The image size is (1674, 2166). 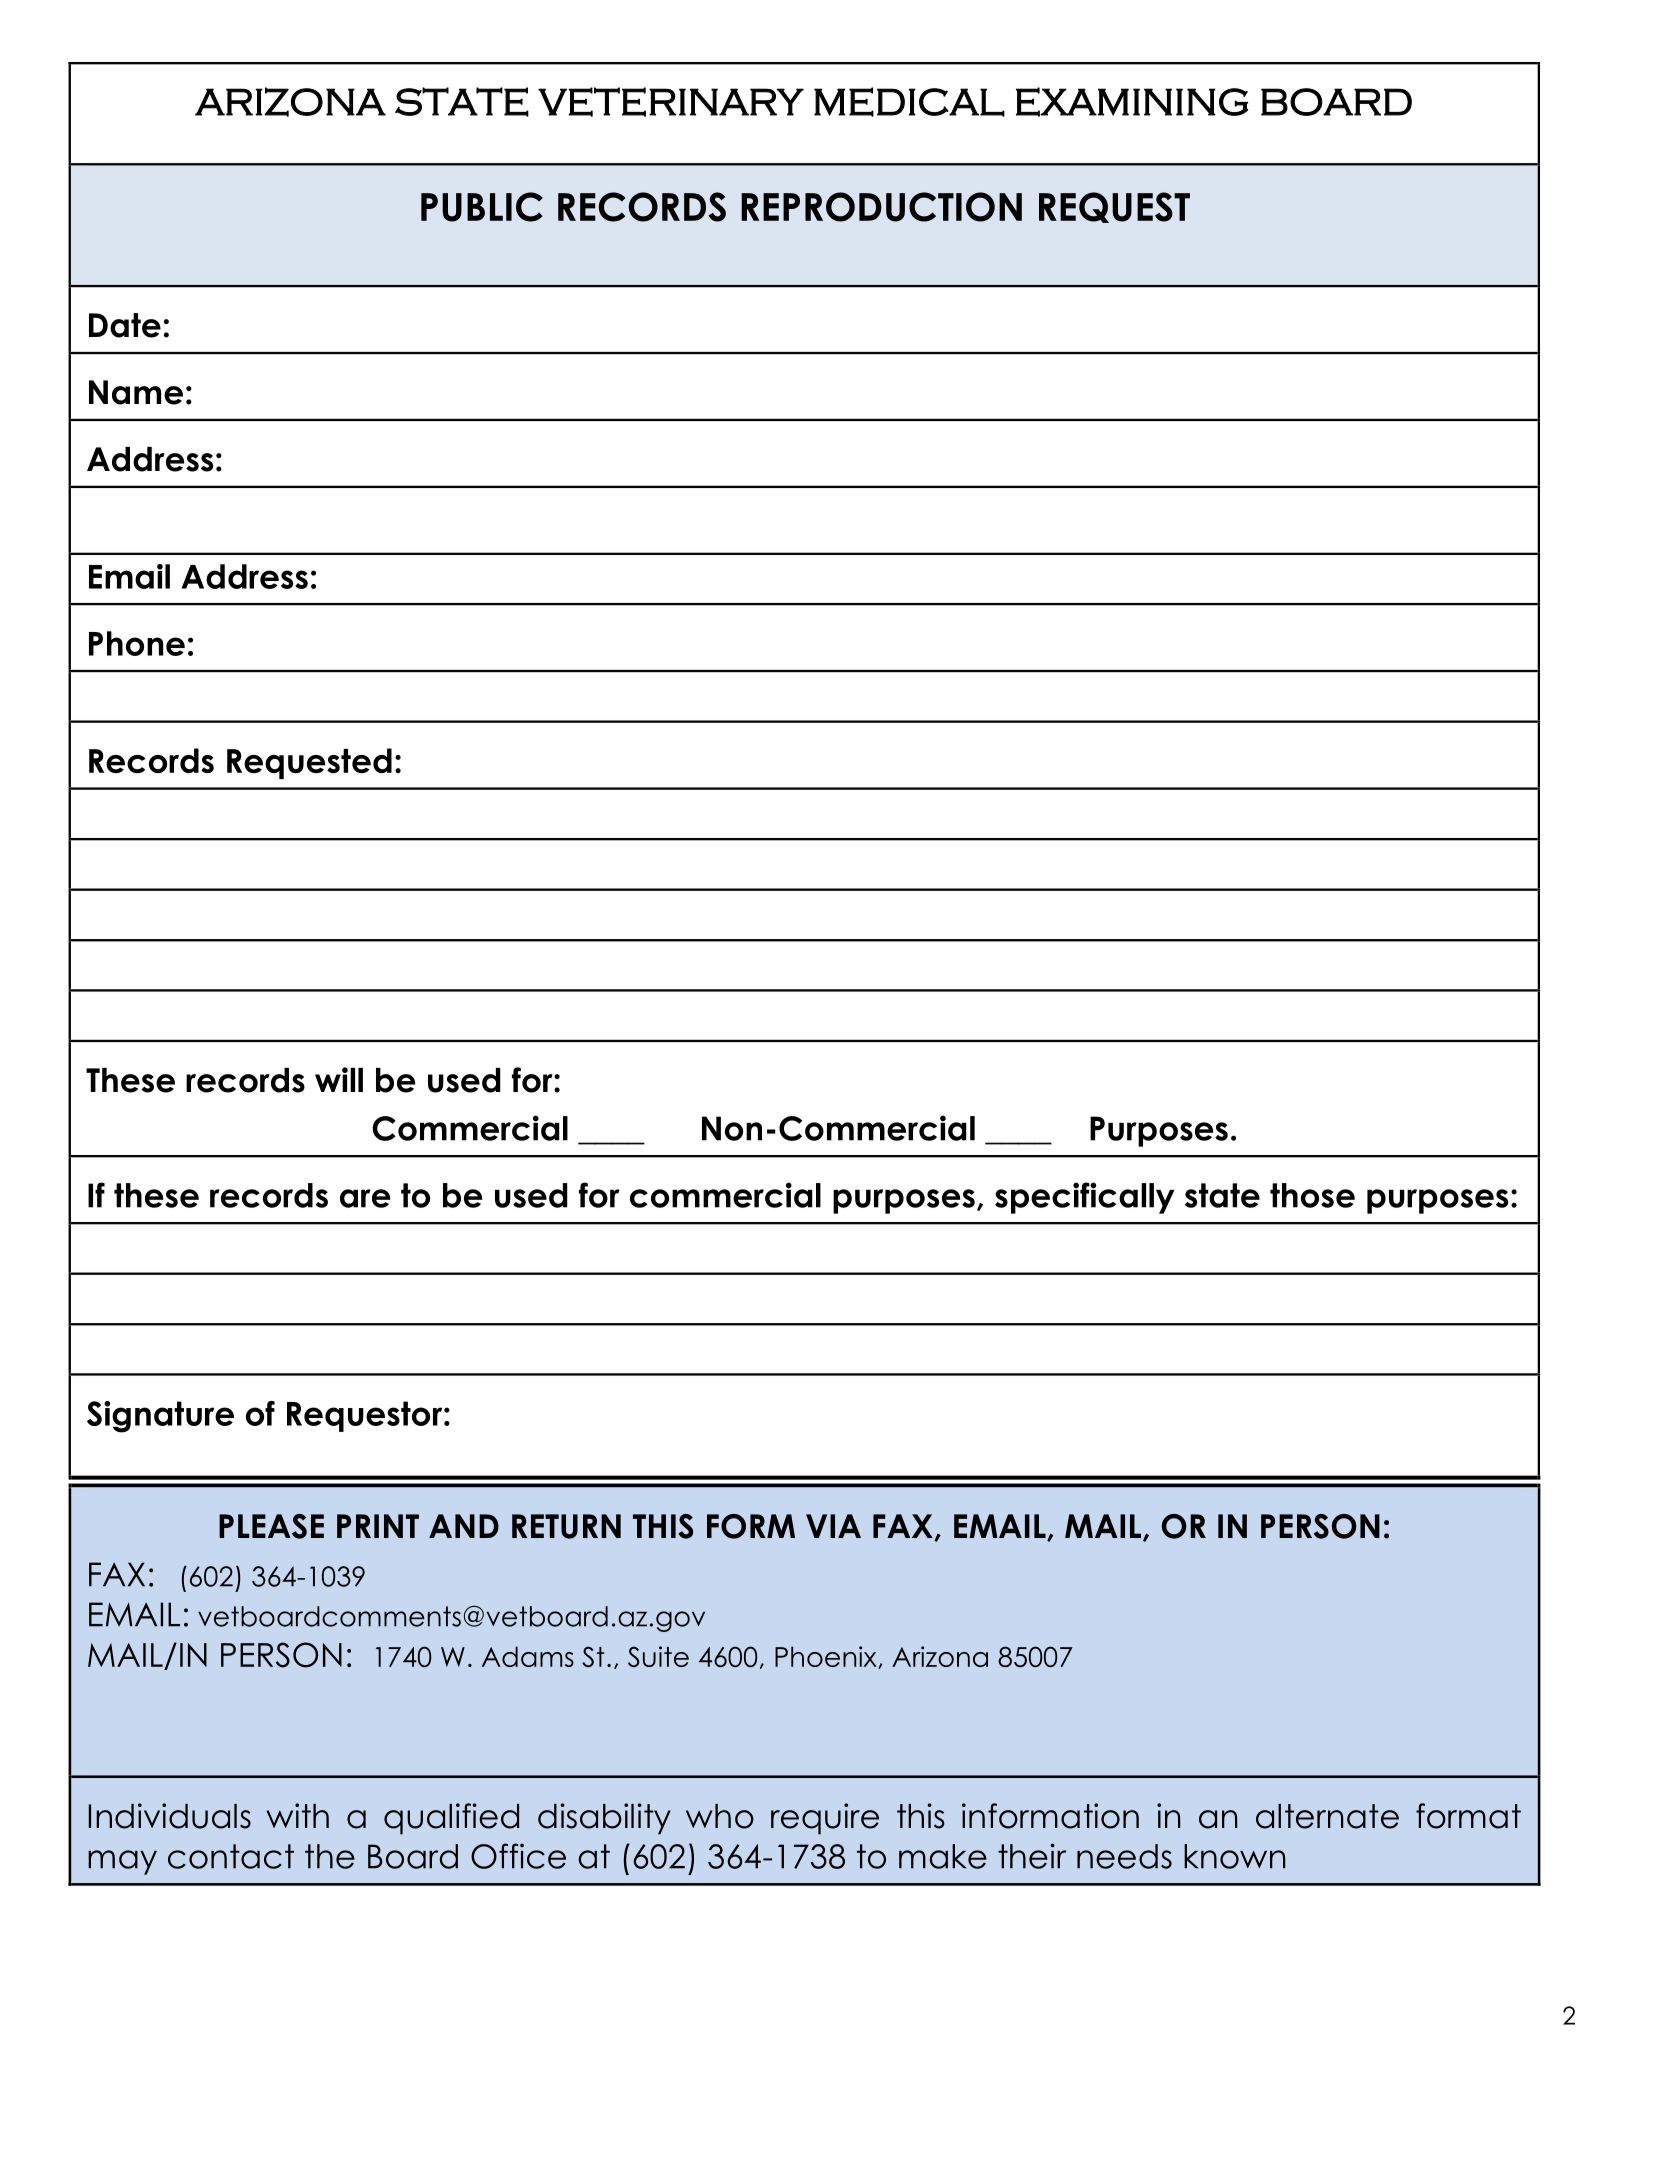 I want to click on PUBLIC, so click(x=482, y=207).
